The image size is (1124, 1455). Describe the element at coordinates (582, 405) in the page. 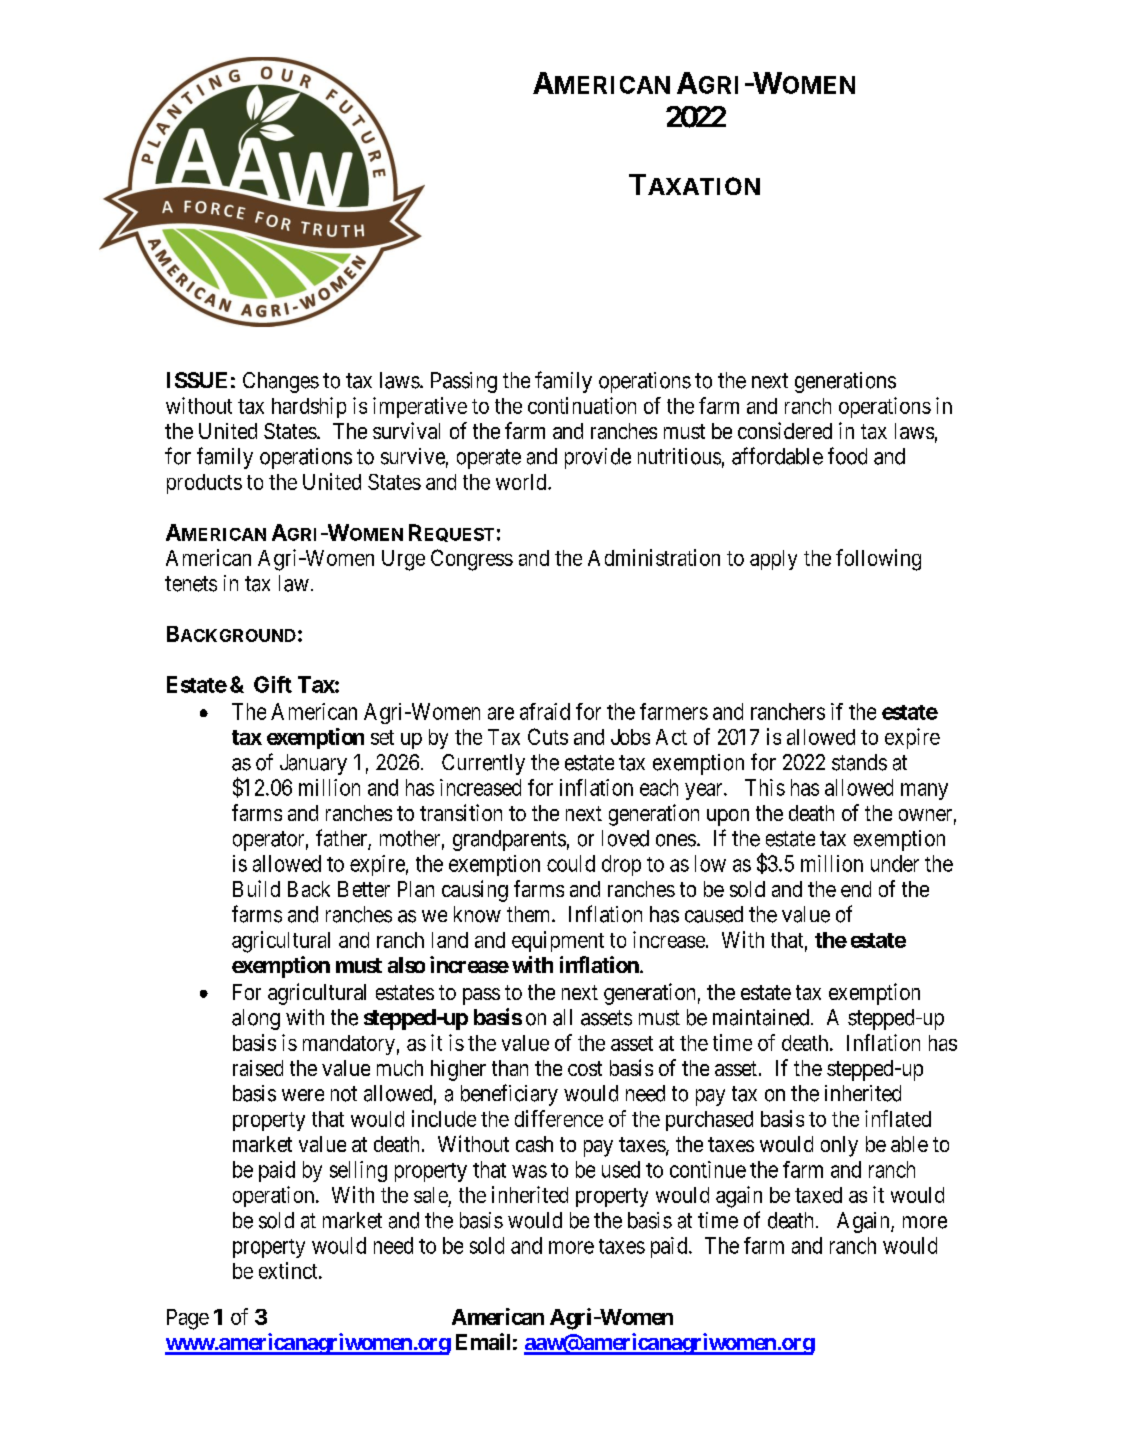

I see `continuation` at that location.
